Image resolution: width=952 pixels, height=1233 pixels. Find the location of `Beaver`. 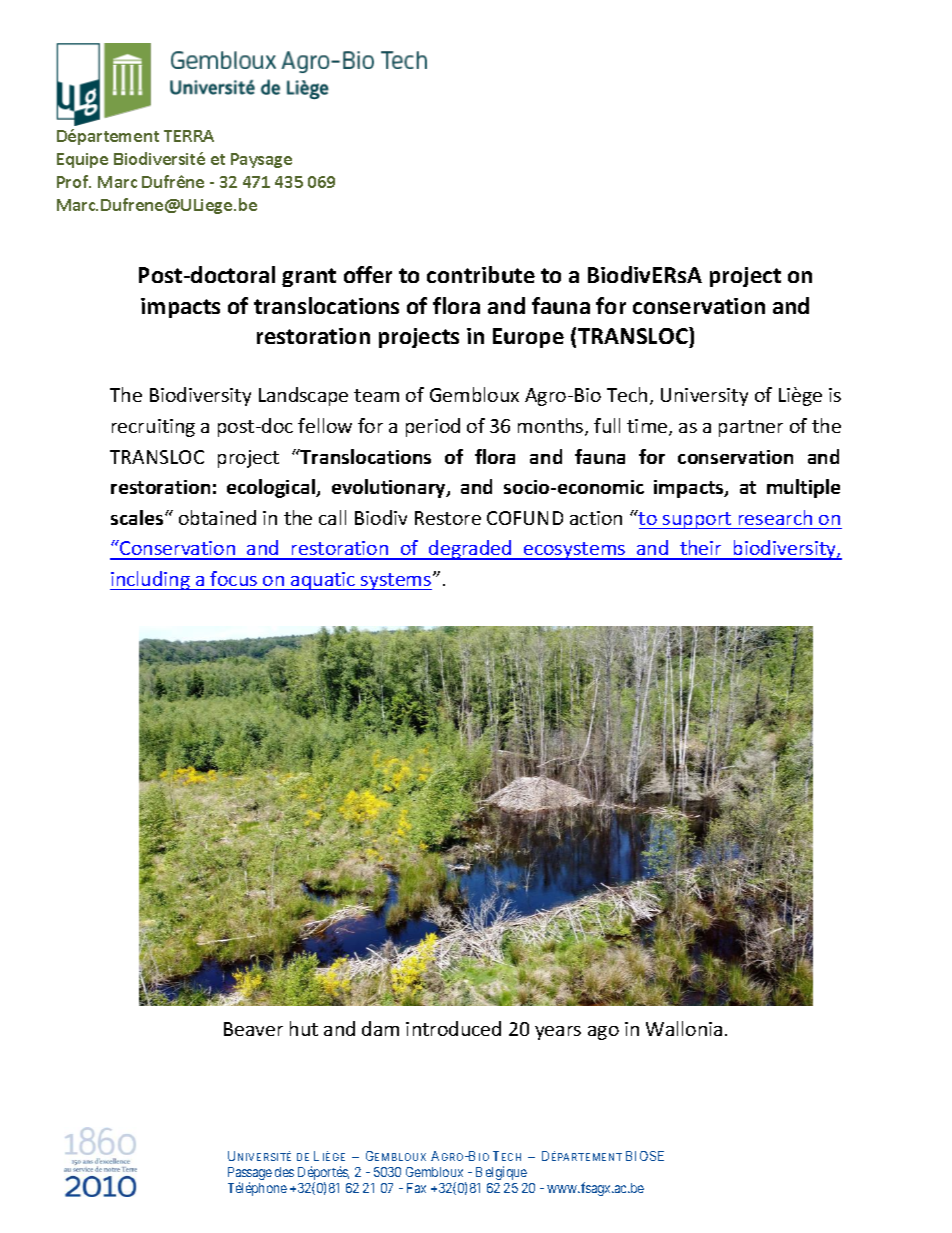

Beaver is located at coordinates (253, 1029).
